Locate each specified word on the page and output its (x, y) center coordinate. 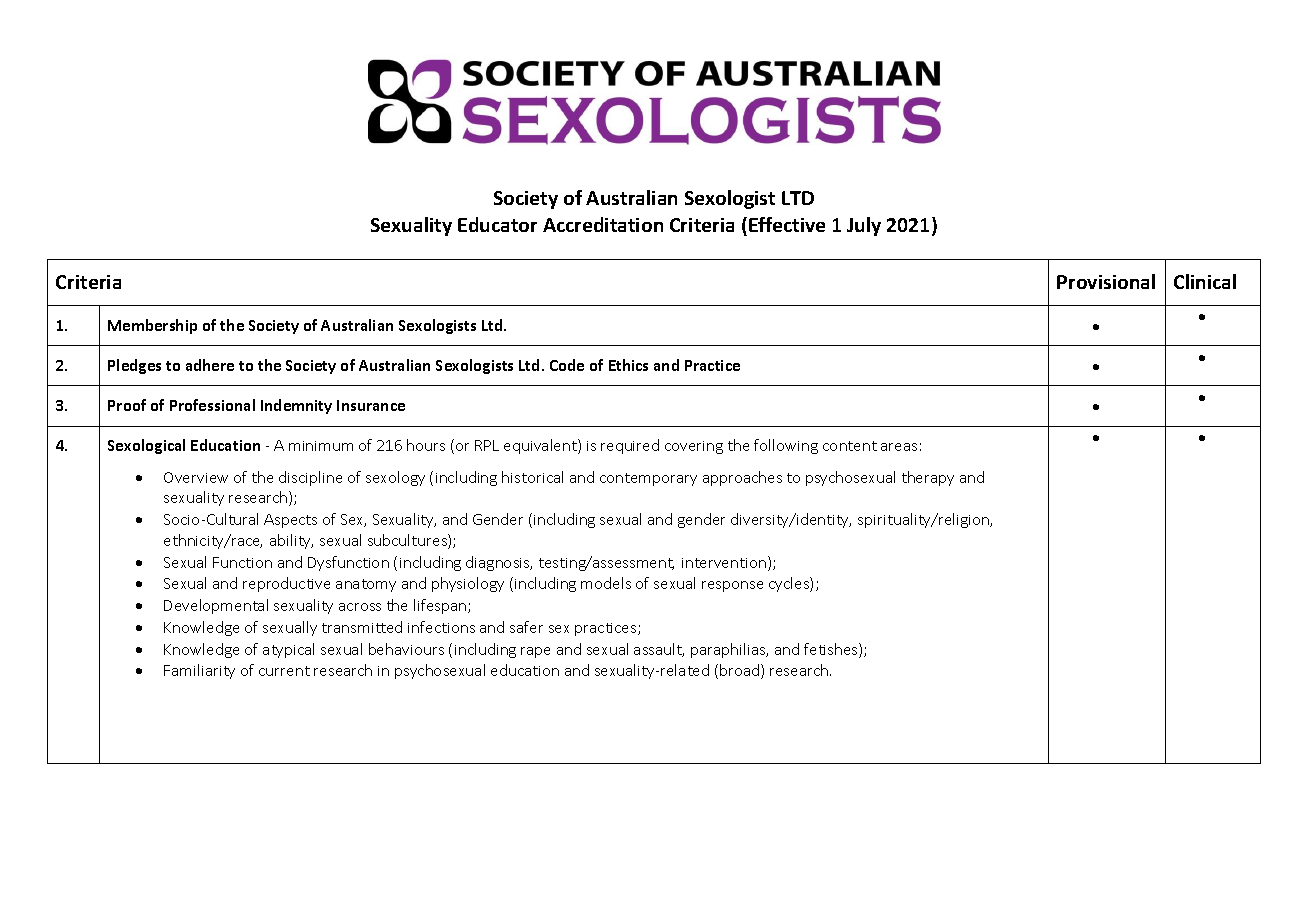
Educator (497, 224)
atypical (288, 650)
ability (291, 541)
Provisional (1106, 281)
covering (694, 447)
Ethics (628, 365)
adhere (210, 365)
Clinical (1205, 281)
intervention (724, 563)
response (732, 586)
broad (741, 671)
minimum (321, 446)
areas (899, 447)
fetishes (832, 650)
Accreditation (603, 224)
